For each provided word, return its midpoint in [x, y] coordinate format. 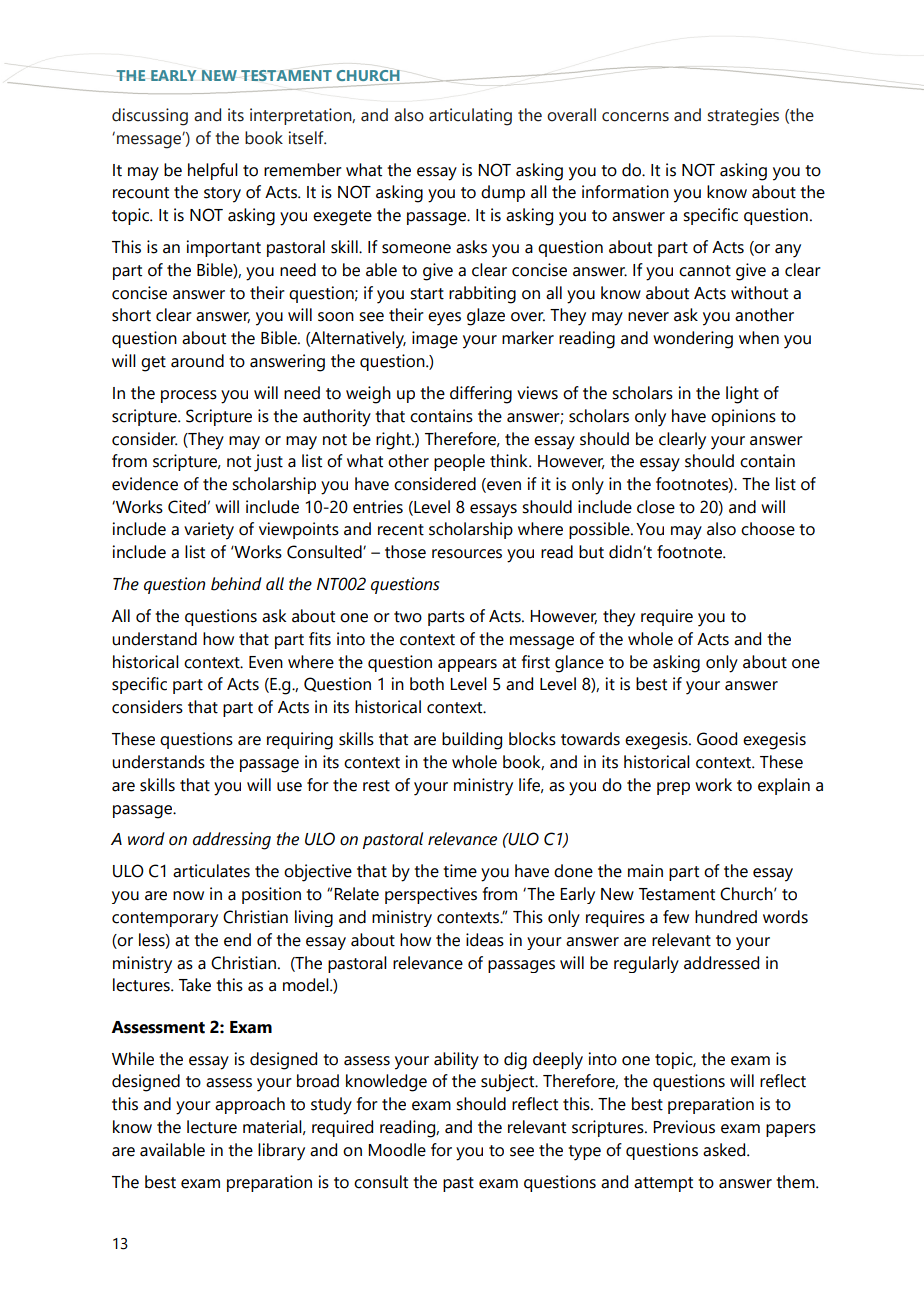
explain [784, 786]
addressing [232, 841]
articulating [470, 117]
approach [250, 1105]
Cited [187, 507]
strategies [743, 117]
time [460, 871]
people [459, 462]
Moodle [397, 1150]
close [656, 507]
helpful [213, 171]
